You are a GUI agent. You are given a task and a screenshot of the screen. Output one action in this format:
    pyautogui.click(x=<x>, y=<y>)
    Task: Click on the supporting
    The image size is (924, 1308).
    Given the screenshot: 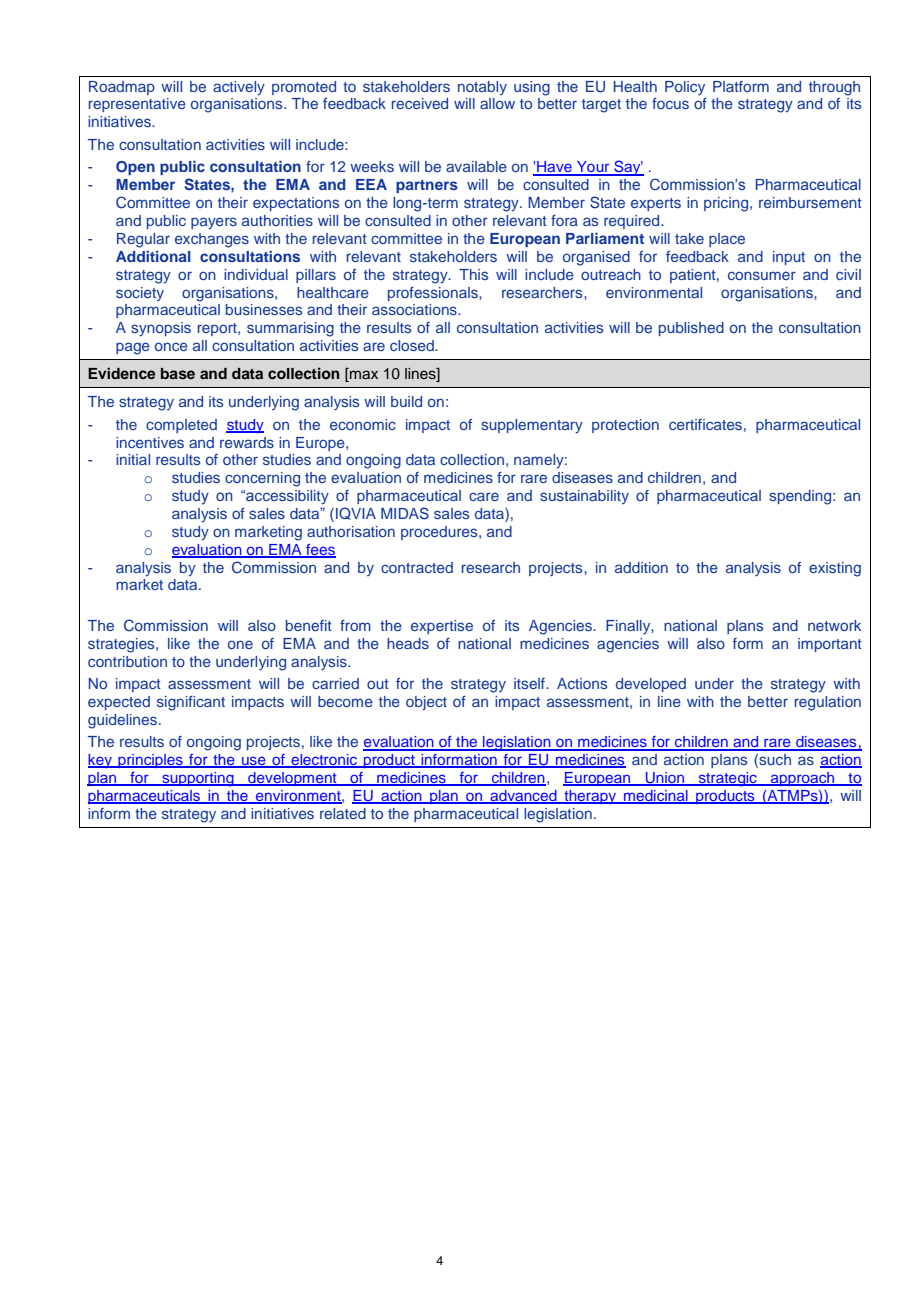 What is the action you would take?
    pyautogui.click(x=198, y=779)
